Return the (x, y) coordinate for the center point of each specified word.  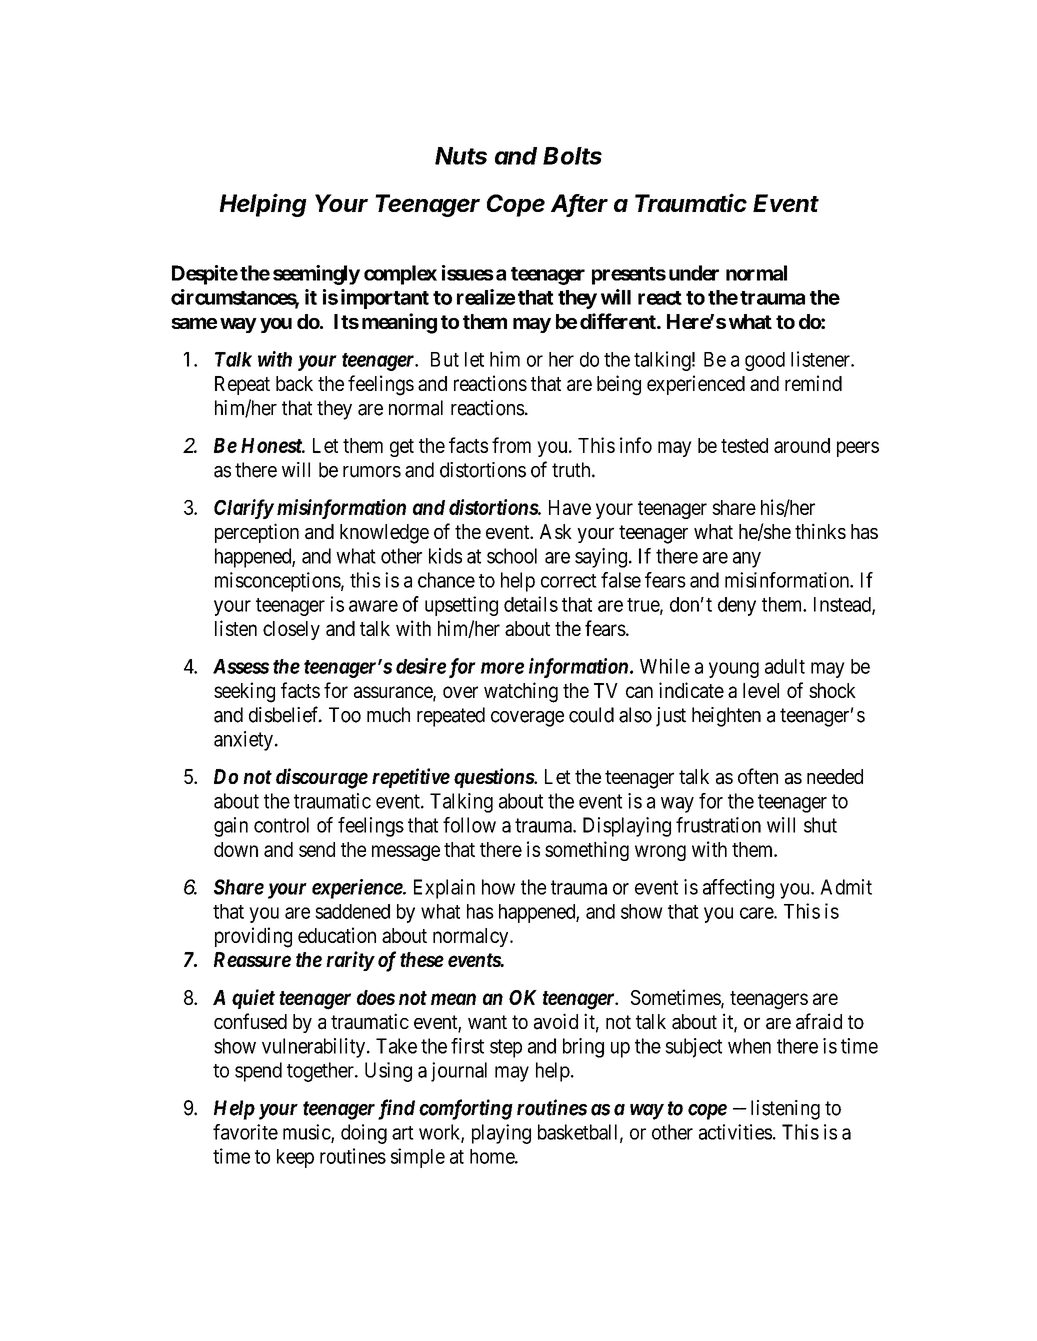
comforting (466, 1109)
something (587, 851)
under (694, 273)
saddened (352, 911)
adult (785, 666)
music (307, 1133)
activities (735, 1132)
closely (291, 630)
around (802, 445)
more (502, 668)
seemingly (316, 275)
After (579, 204)
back (294, 383)
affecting (738, 889)
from (511, 445)
